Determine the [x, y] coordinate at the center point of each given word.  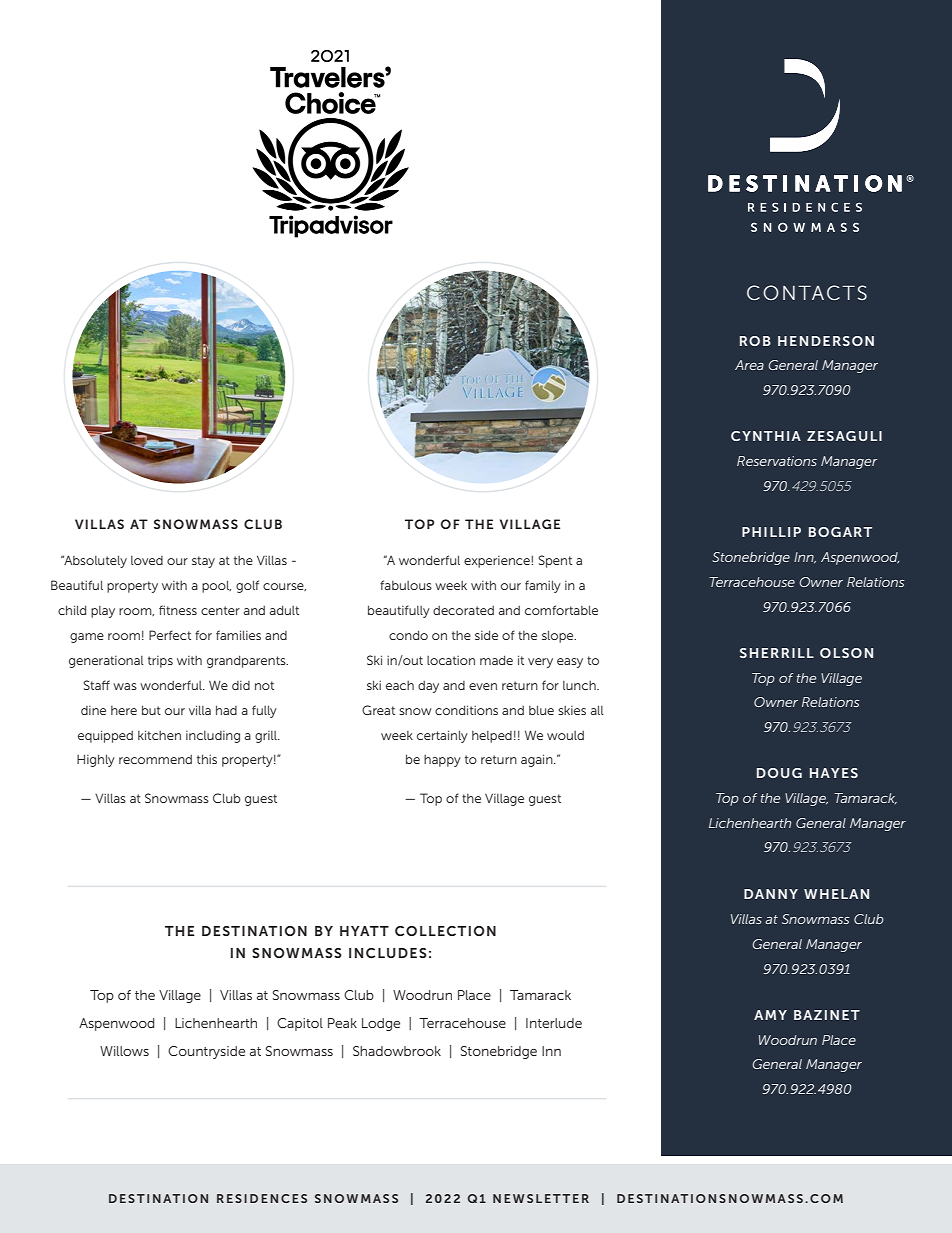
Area [749, 365]
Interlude [554, 1023]
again [538, 760]
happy [442, 761]
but [151, 710]
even [483, 686]
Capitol [300, 1024]
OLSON [846, 653]
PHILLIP [771, 532]
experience [498, 562]
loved [147, 560]
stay [203, 562]
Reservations [777, 461]
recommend [155, 759]
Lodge [381, 1024]
